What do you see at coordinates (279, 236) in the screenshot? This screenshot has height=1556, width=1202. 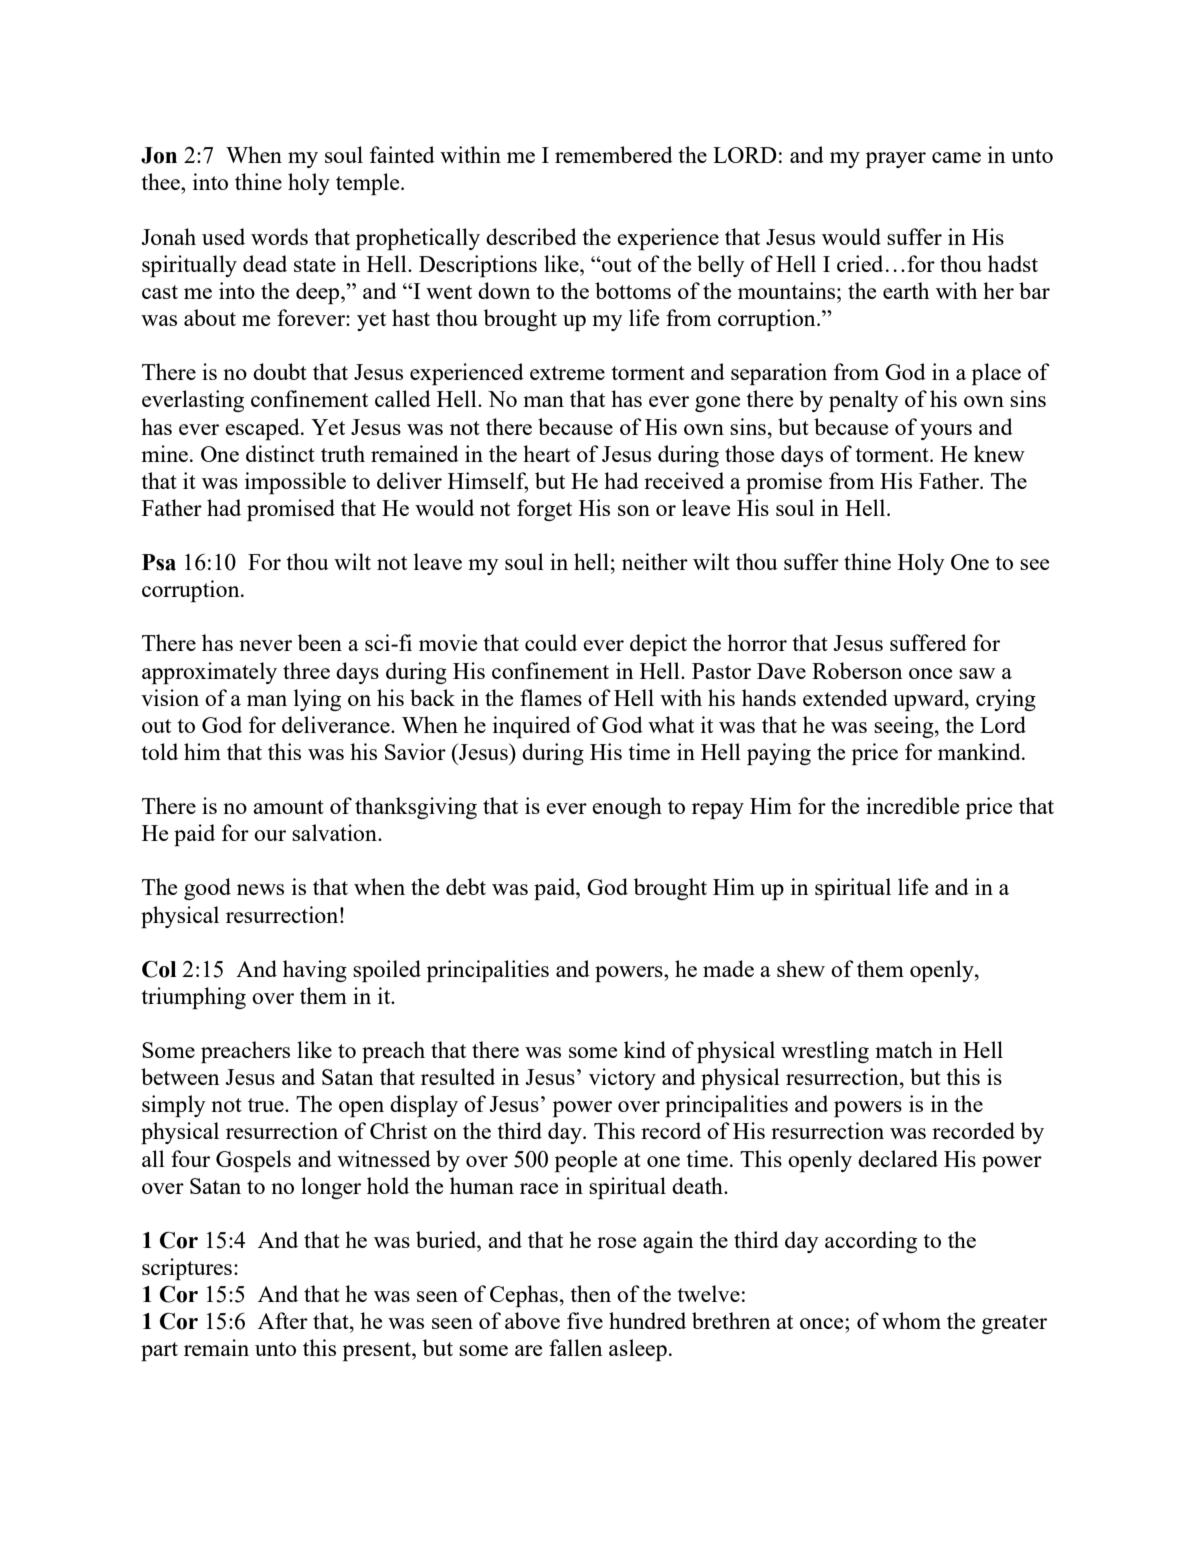 I see `words` at bounding box center [279, 236].
